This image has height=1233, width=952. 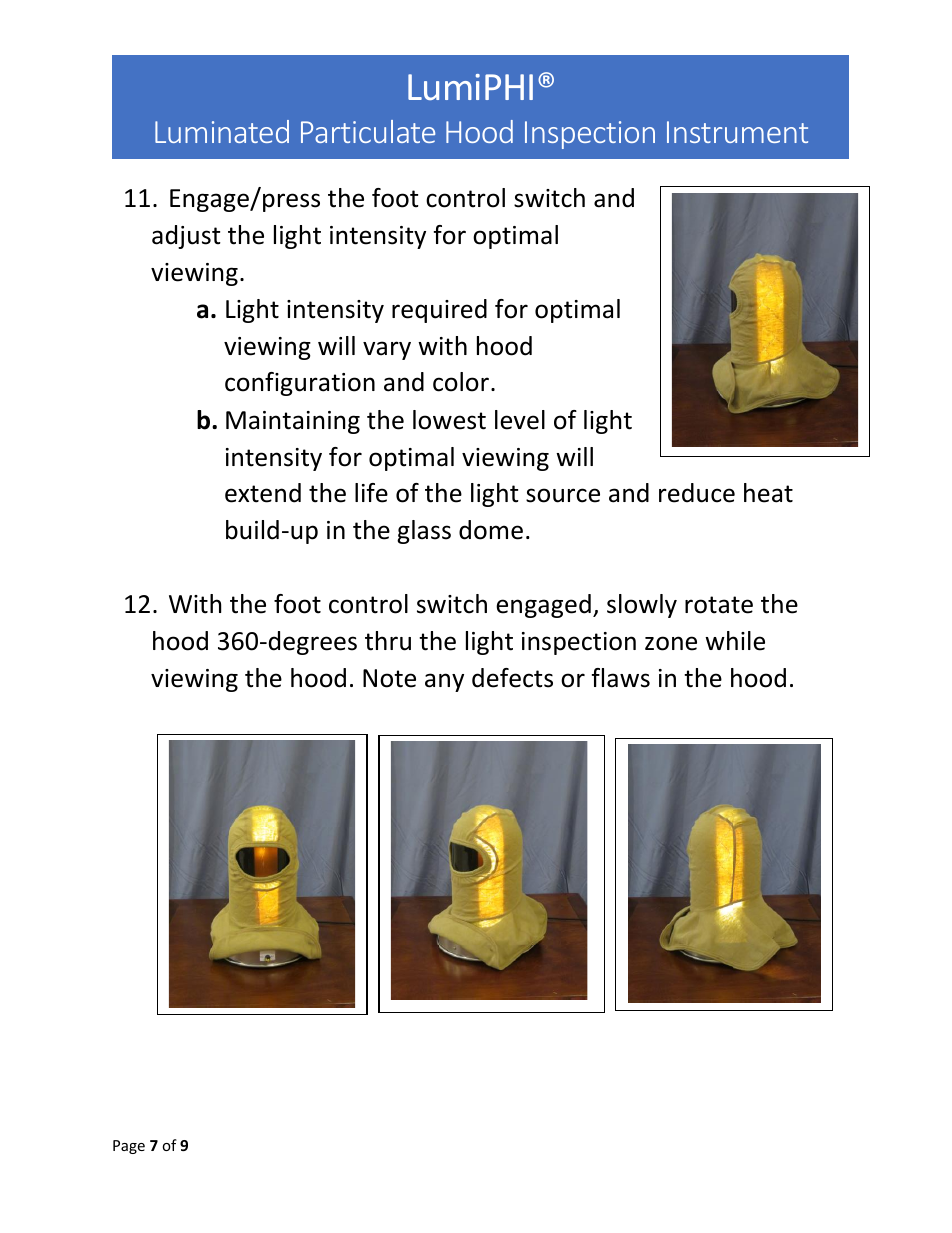 What do you see at coordinates (186, 237) in the image?
I see `adjust` at bounding box center [186, 237].
